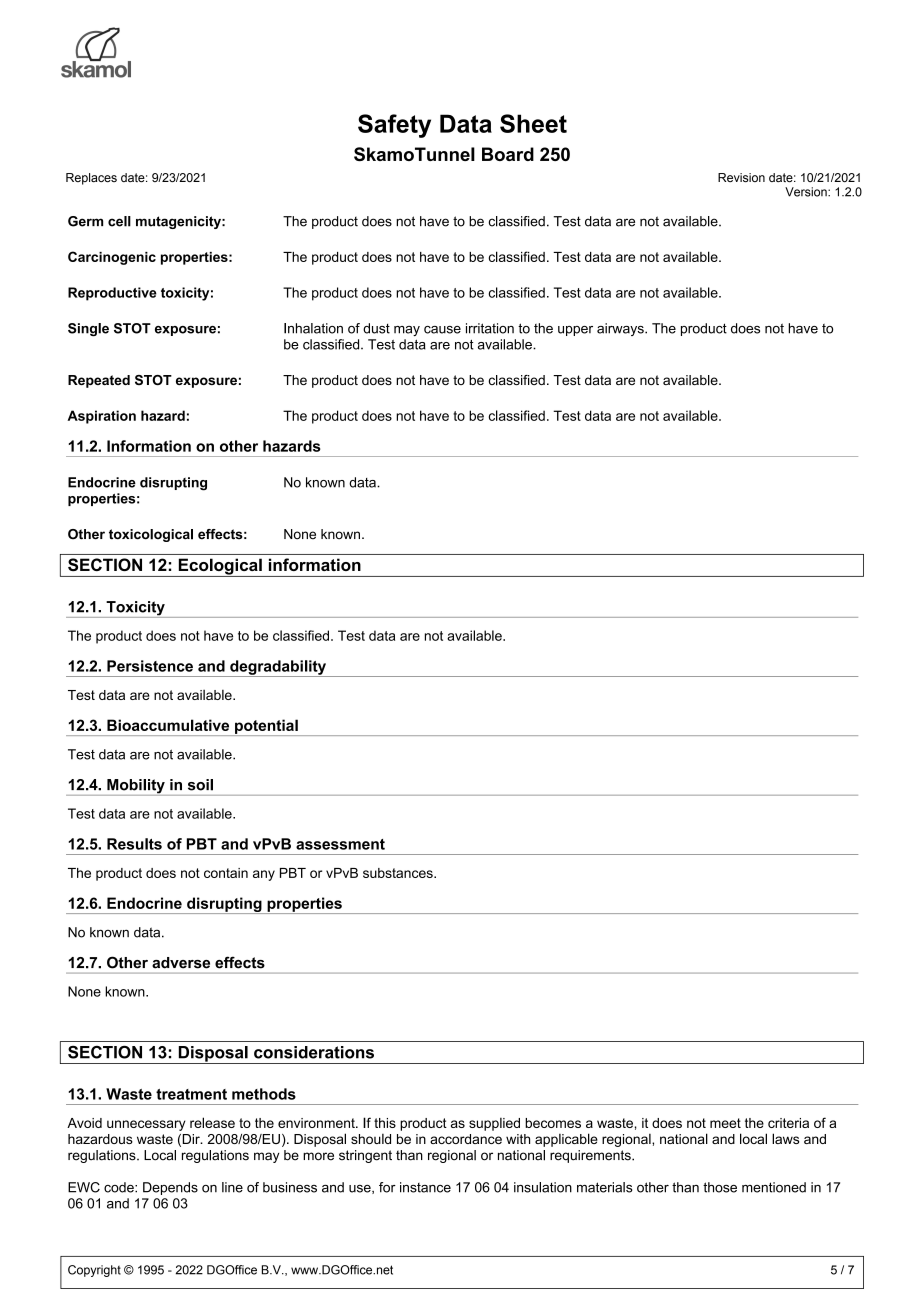 This screenshot has width=924, height=1308. Describe the element at coordinates (91, 179) in the screenshot. I see `Replaces` at that location.
